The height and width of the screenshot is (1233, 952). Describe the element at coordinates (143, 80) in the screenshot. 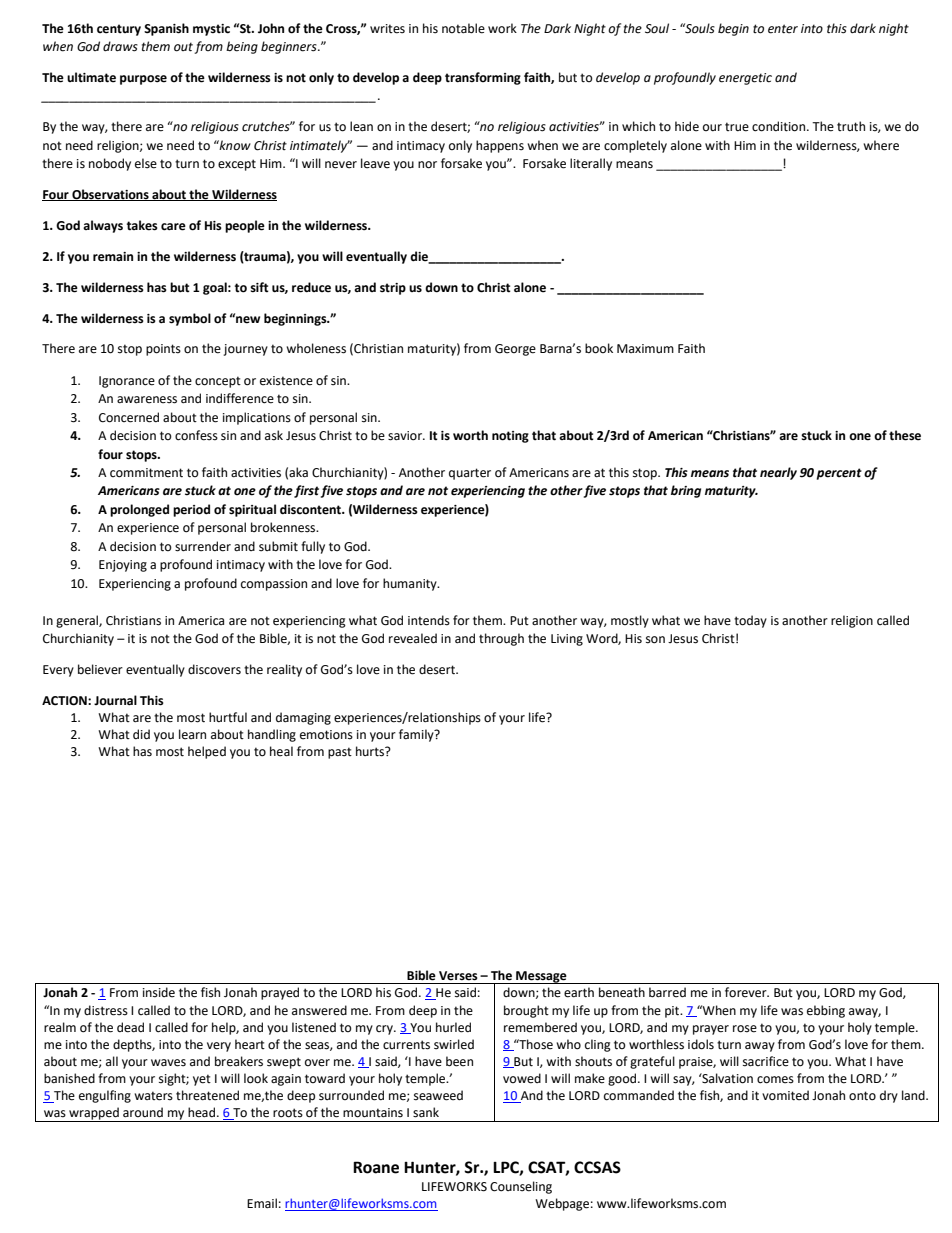

I see `purpose` at that location.
